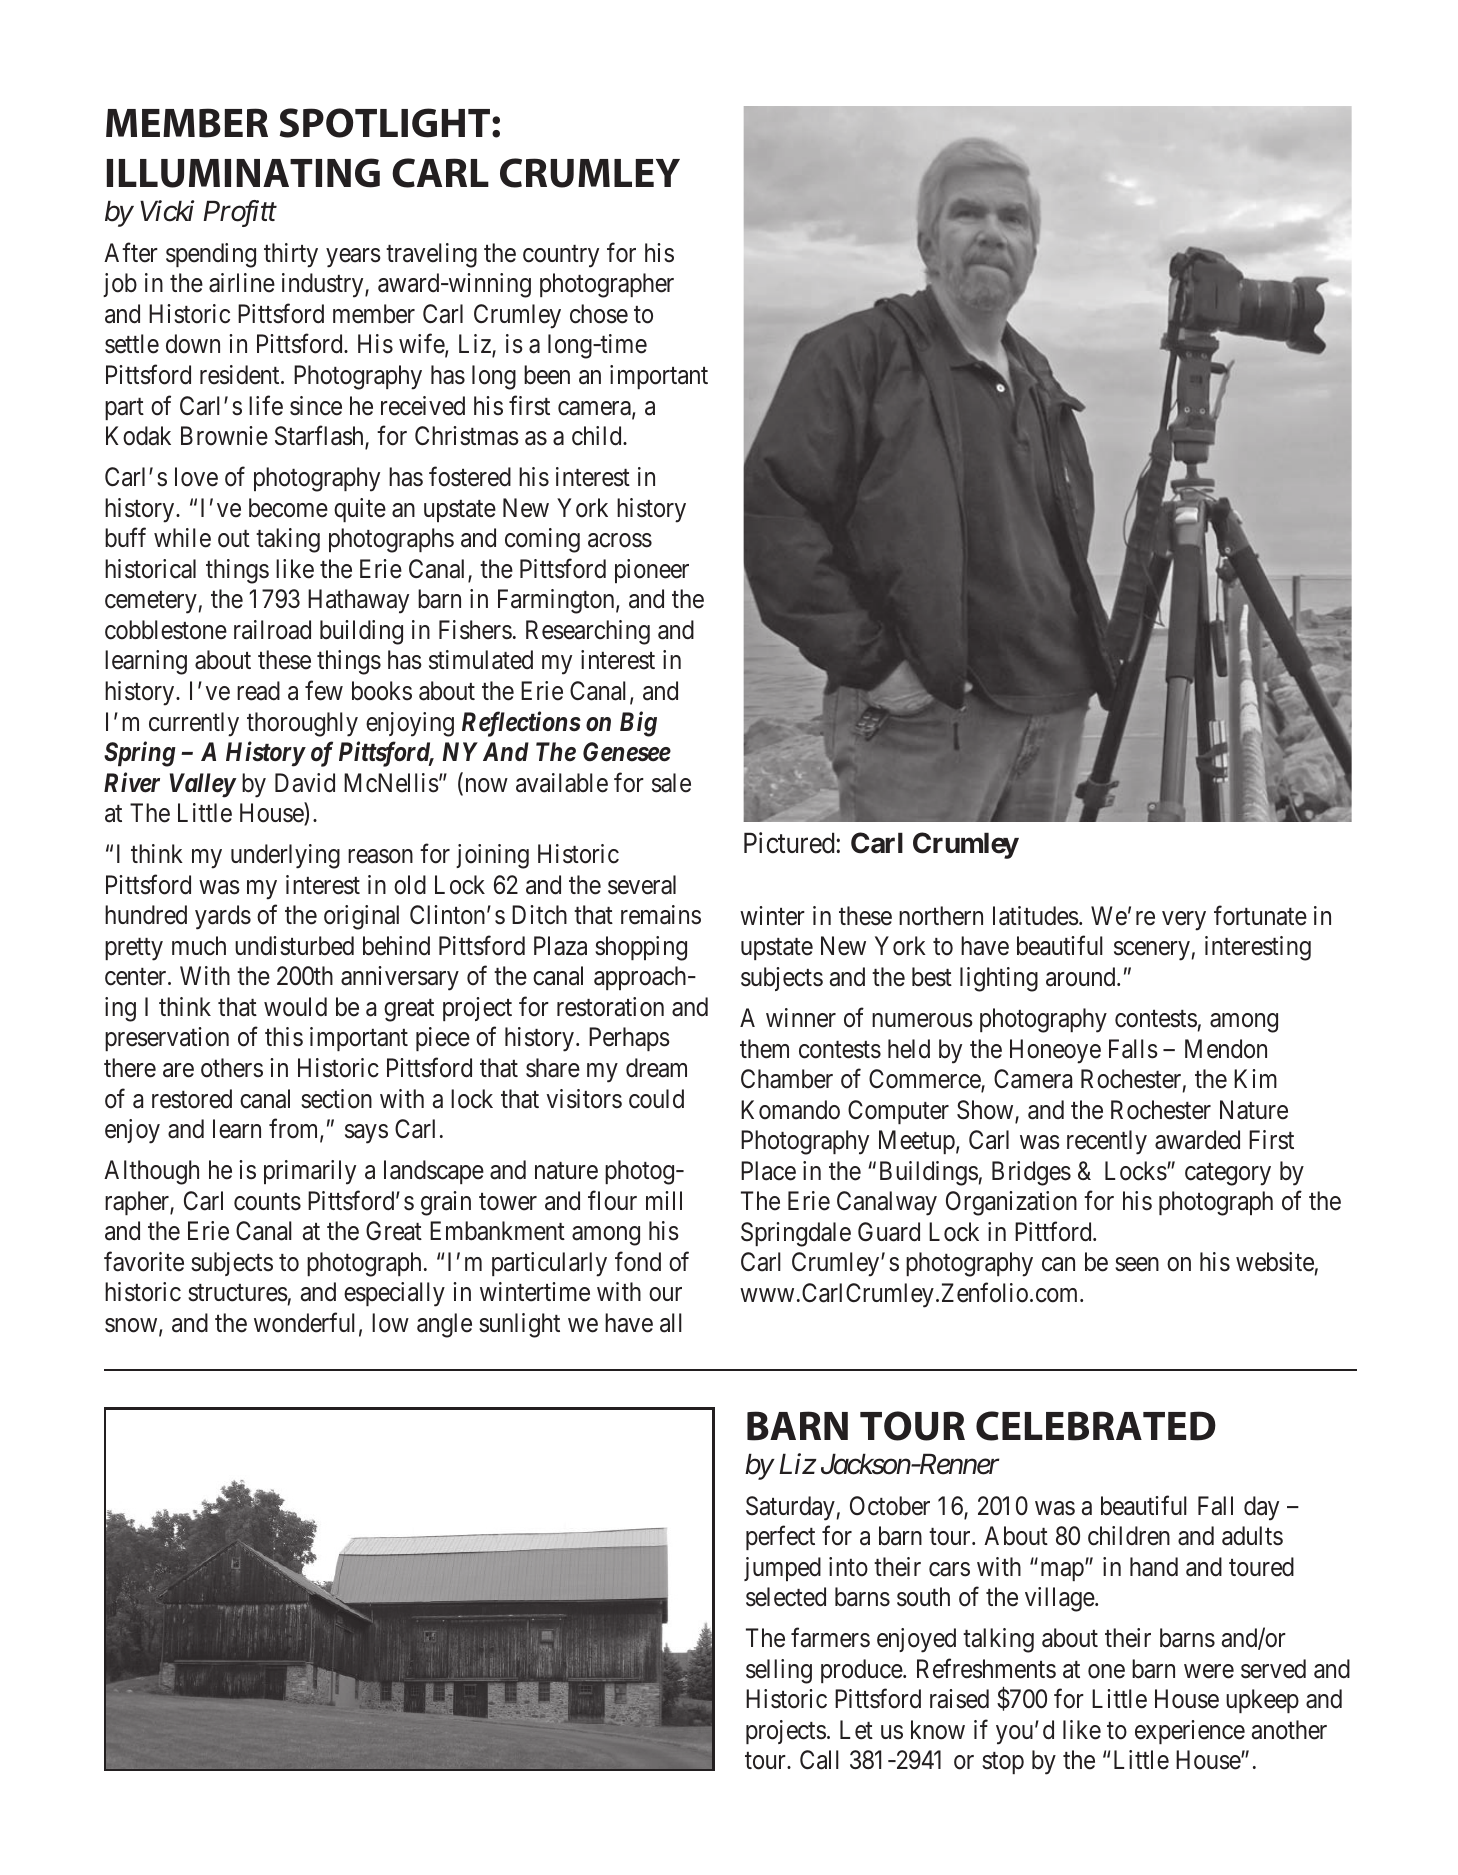 The height and width of the document is (1875, 1458). What do you see at coordinates (779, 1671) in the document?
I see `selling` at bounding box center [779, 1671].
